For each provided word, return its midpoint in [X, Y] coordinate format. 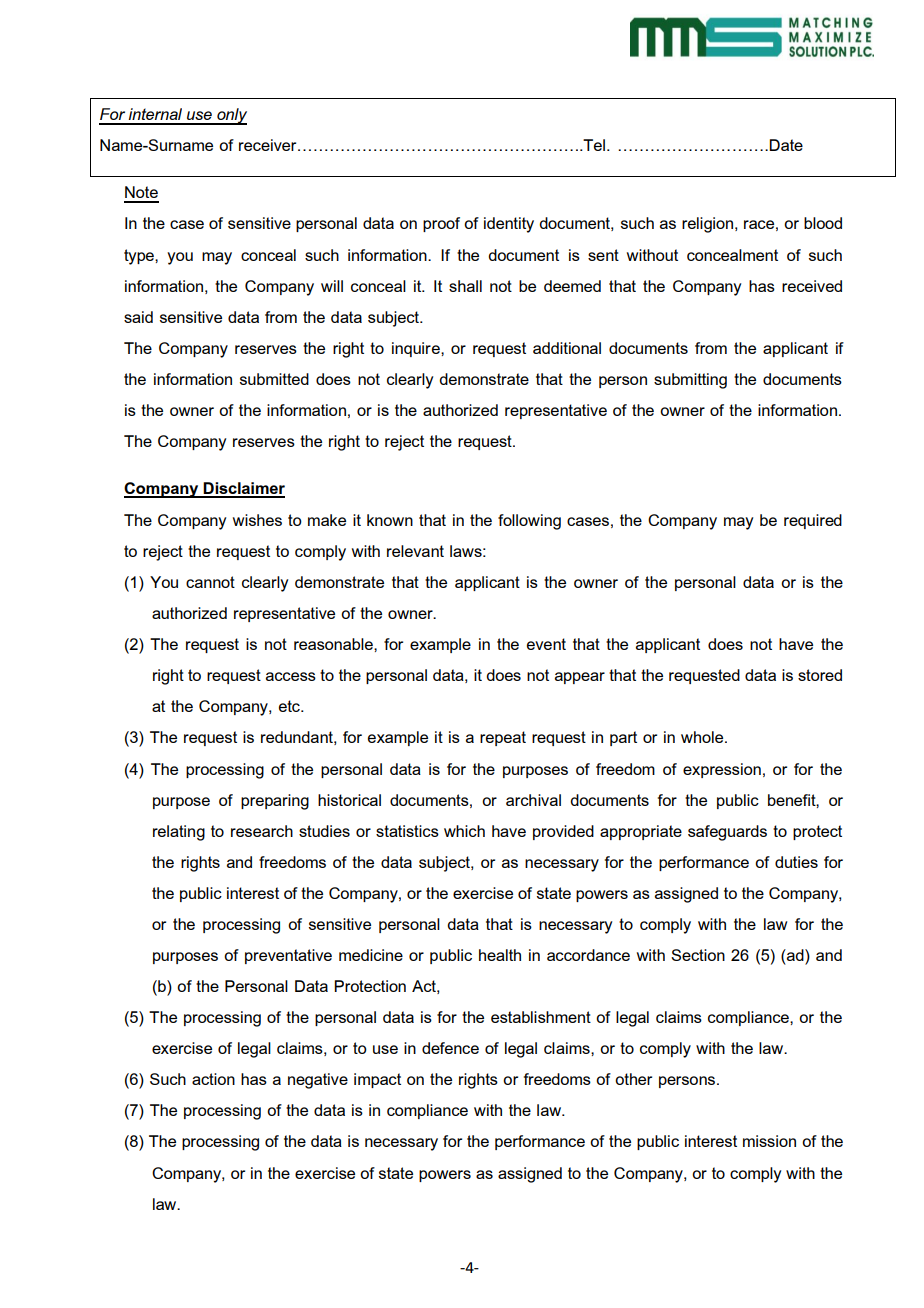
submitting [690, 381]
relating [179, 833]
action [213, 1079]
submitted [274, 379]
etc [290, 706]
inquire [417, 349]
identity [509, 225]
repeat [503, 738]
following [529, 522]
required [813, 521]
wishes [257, 520]
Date [786, 145]
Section [698, 955]
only [231, 116]
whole [703, 737]
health [500, 955]
